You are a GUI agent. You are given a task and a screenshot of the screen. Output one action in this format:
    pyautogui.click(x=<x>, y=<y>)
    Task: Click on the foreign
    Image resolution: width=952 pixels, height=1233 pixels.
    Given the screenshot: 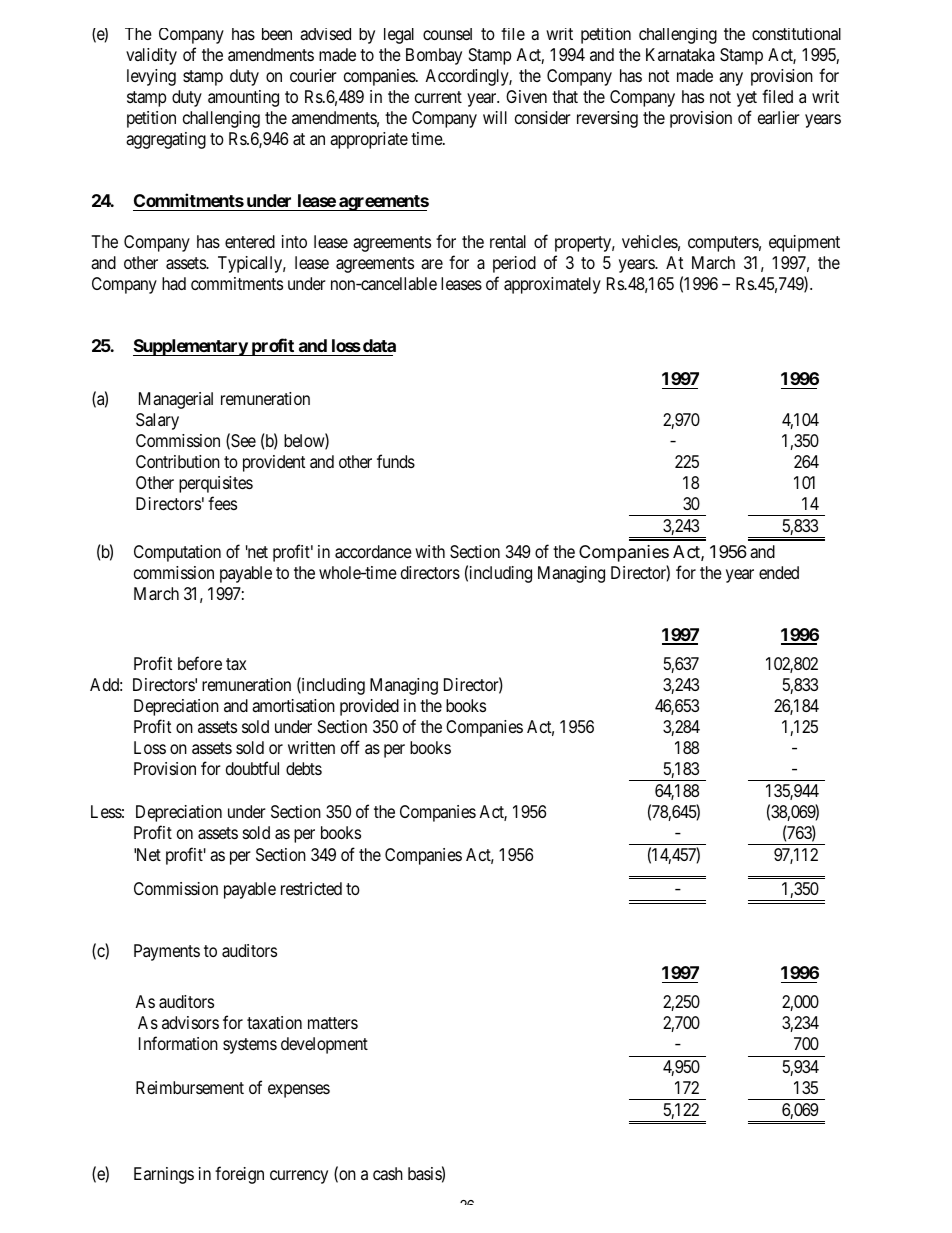 What is the action you would take?
    pyautogui.click(x=239, y=1175)
